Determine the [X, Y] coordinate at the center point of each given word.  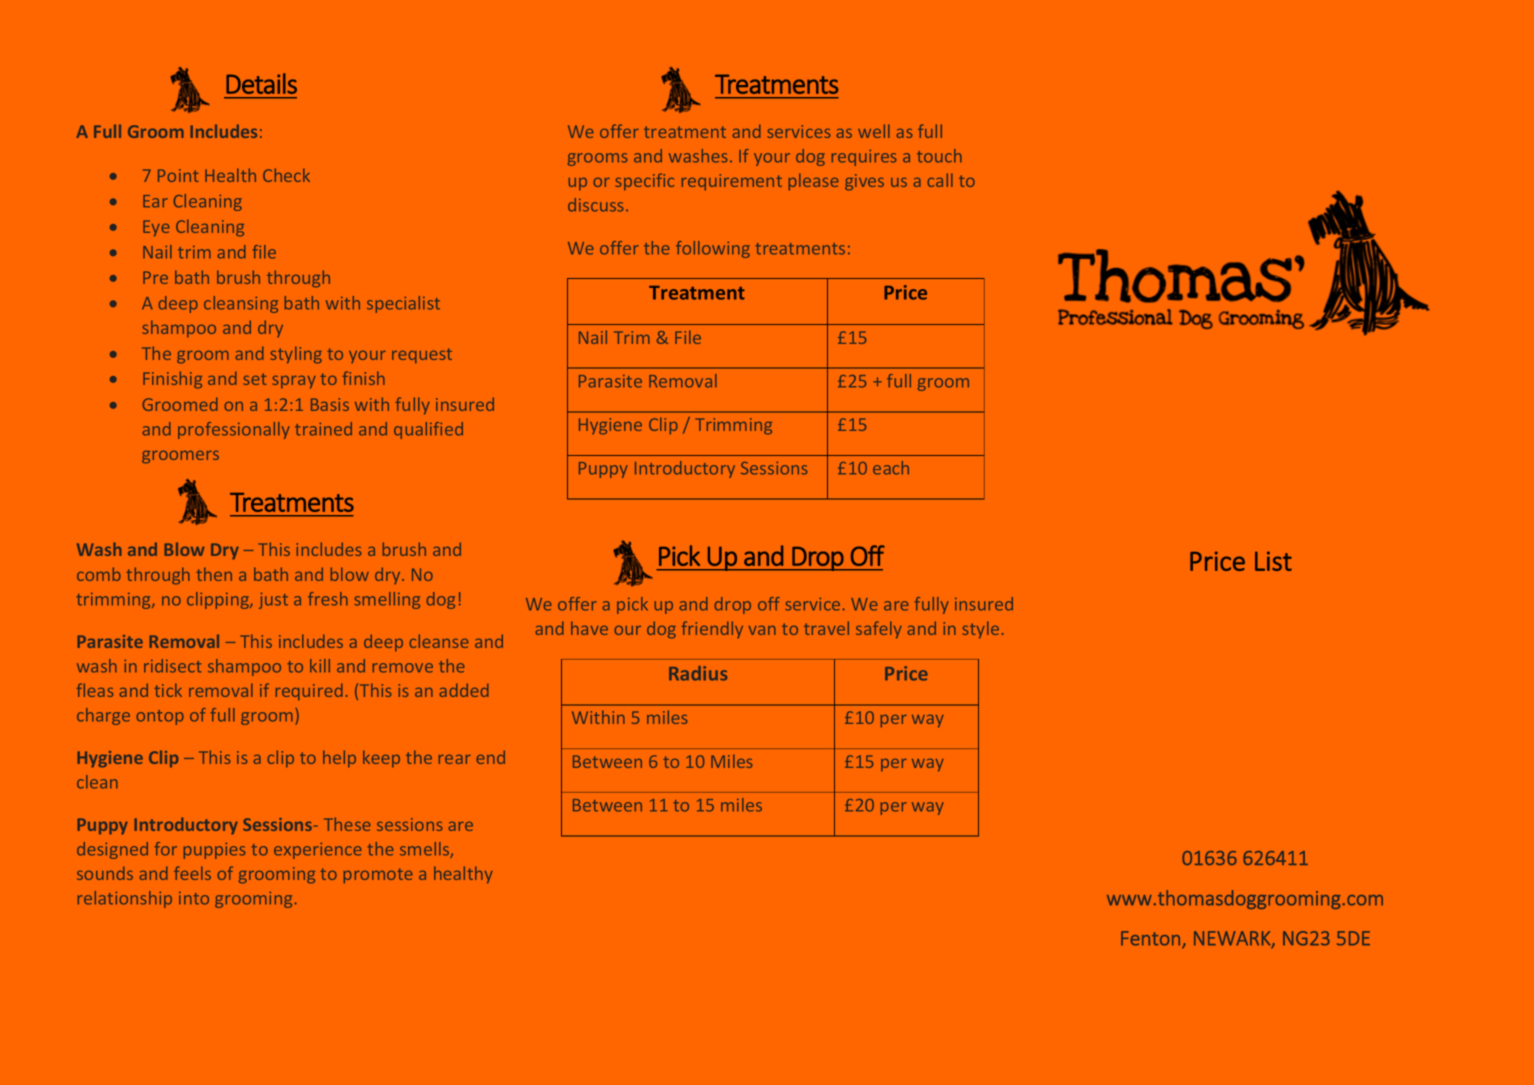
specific [644, 181]
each [891, 468]
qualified [428, 430]
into [194, 898]
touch [939, 156]
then [214, 574]
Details [261, 83]
